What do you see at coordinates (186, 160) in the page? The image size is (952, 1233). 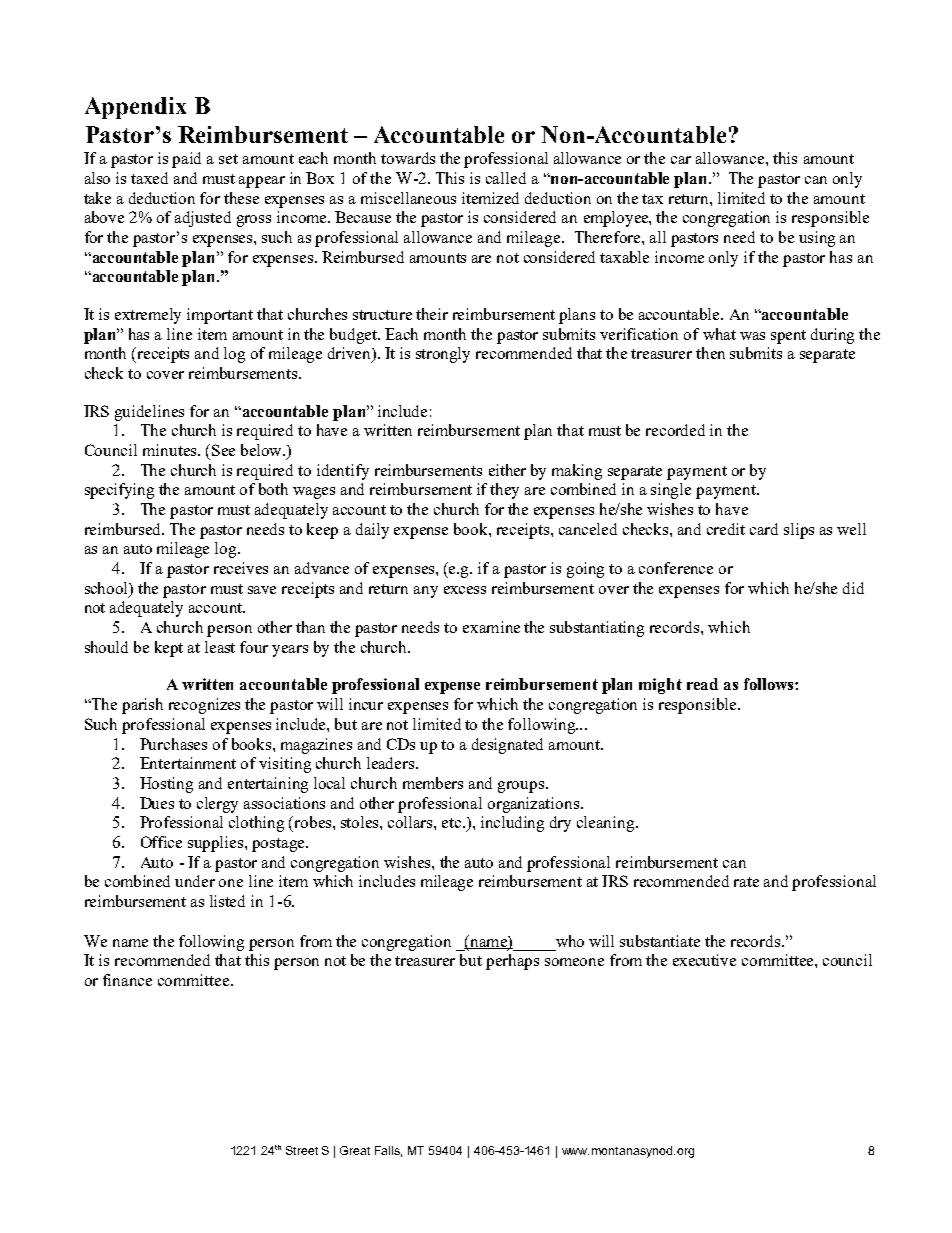 I see `paid` at bounding box center [186, 160].
